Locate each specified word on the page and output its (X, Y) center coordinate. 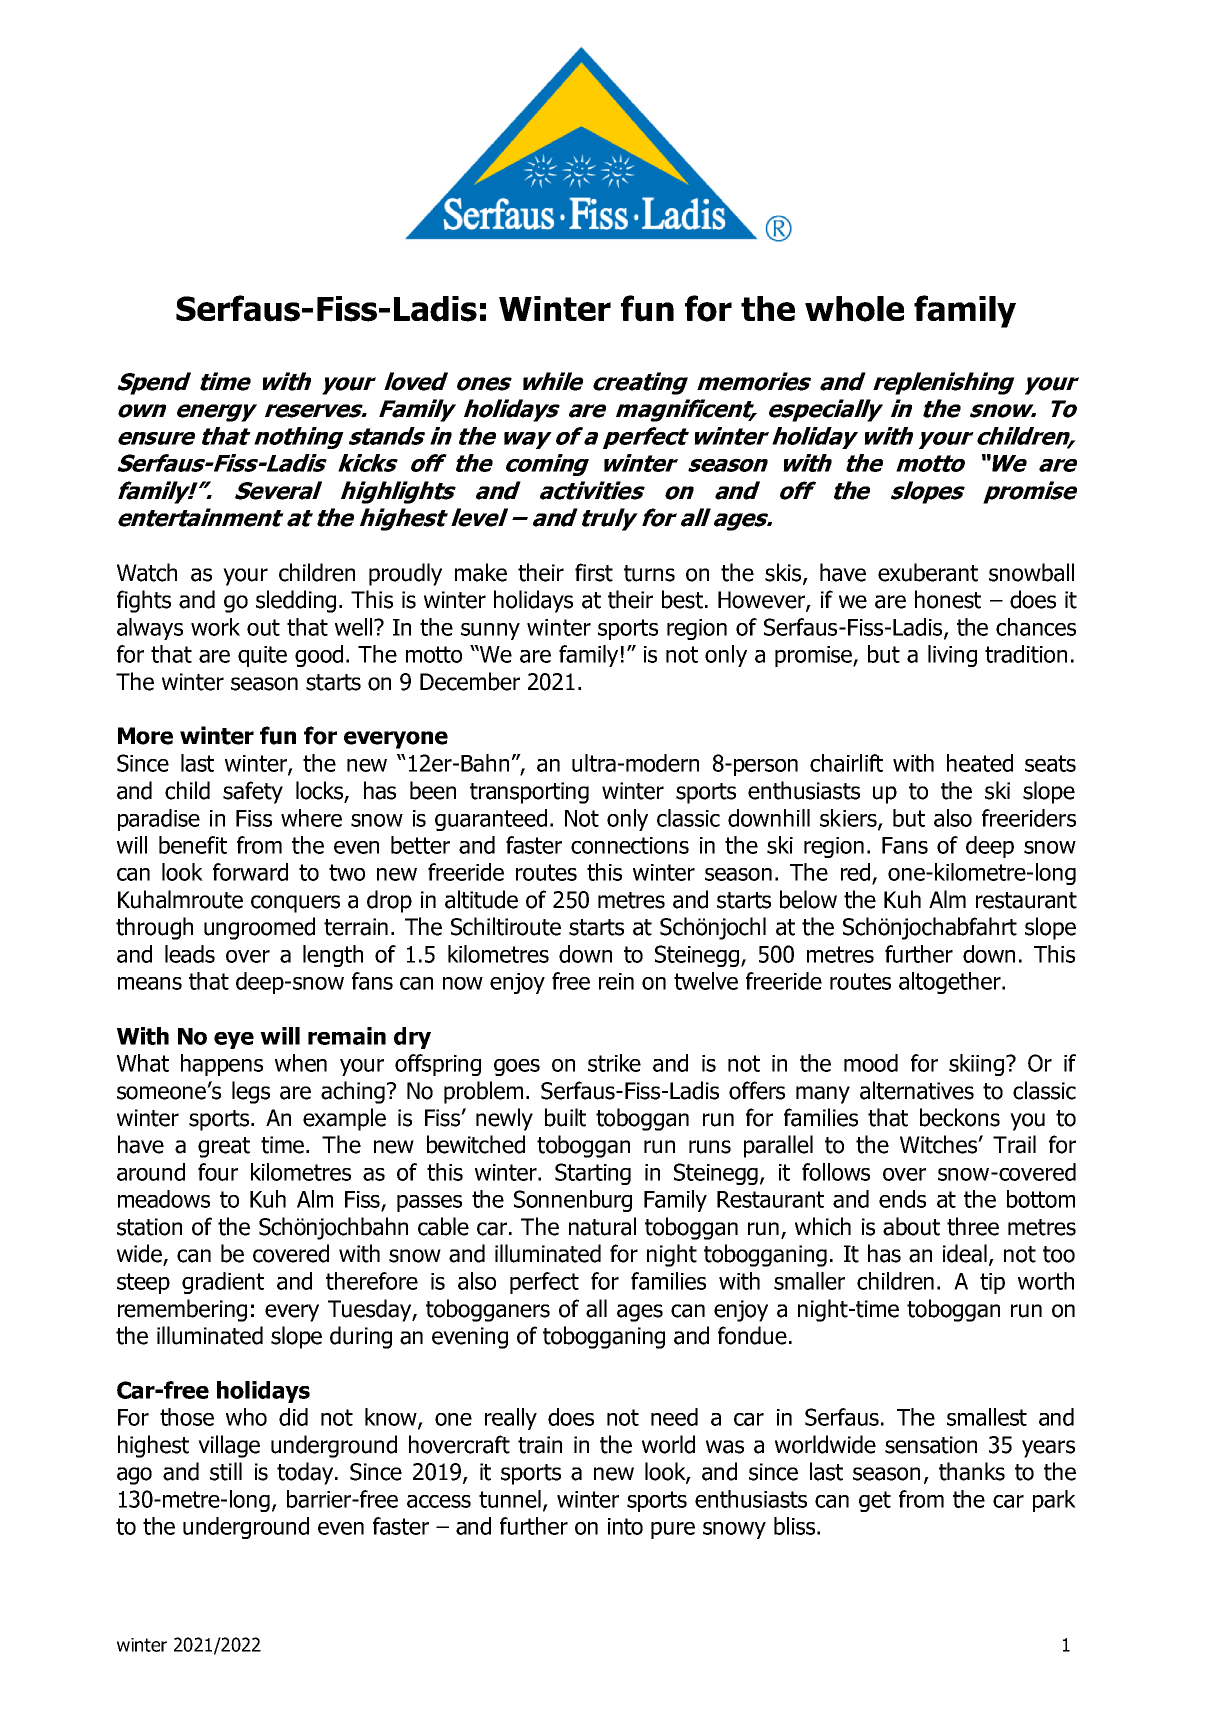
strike (614, 1063)
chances (1036, 627)
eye (234, 1040)
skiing (978, 1065)
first (594, 572)
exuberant (928, 572)
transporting (529, 793)
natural (602, 1226)
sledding (296, 601)
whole (854, 309)
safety (253, 792)
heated (980, 763)
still (226, 1471)
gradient (223, 1283)
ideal (965, 1253)
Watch (147, 572)
